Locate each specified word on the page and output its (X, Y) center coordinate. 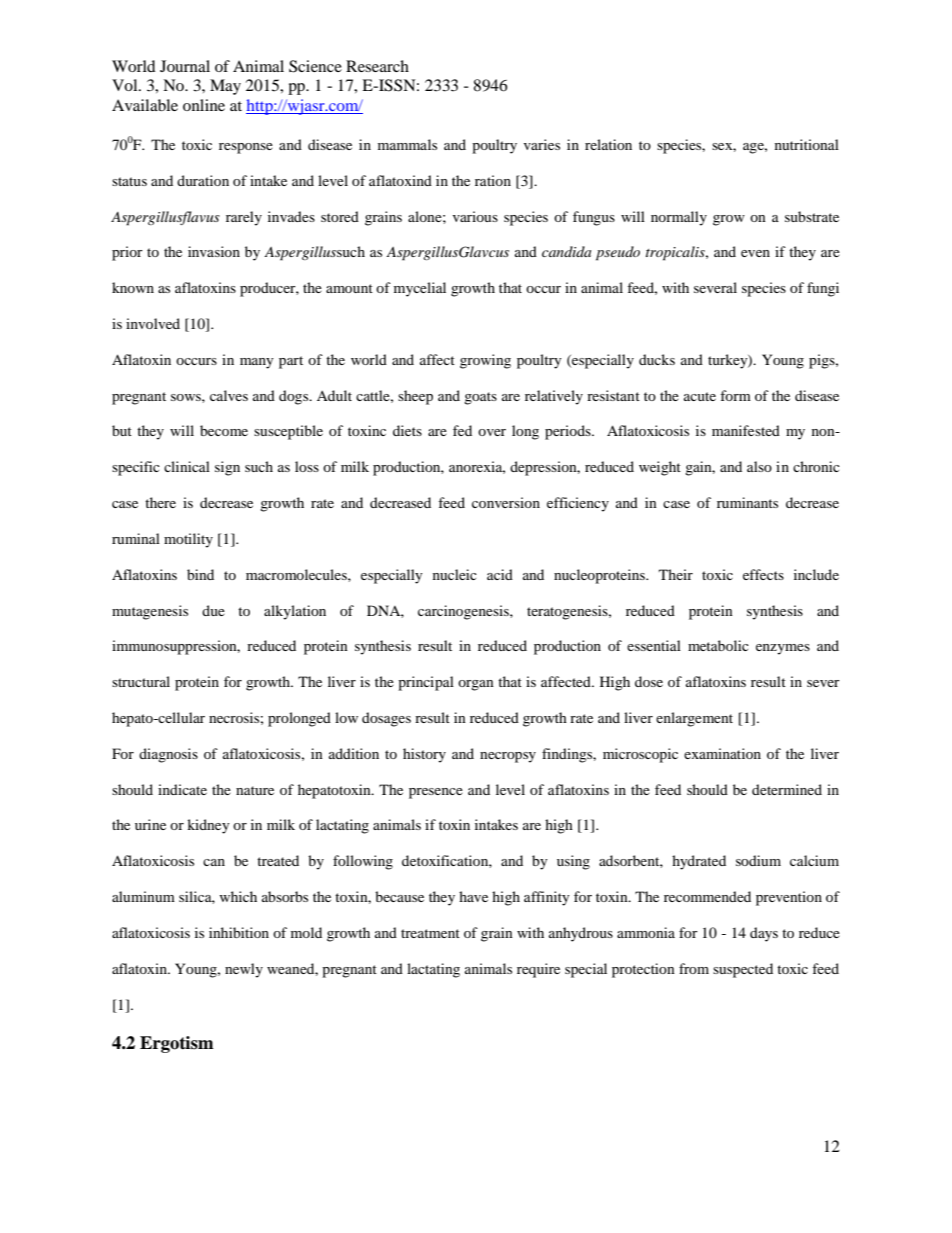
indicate (182, 789)
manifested (746, 430)
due (213, 610)
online (204, 105)
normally (679, 218)
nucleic (455, 574)
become (224, 430)
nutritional (807, 144)
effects (763, 574)
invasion (214, 251)
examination (722, 753)
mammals (407, 144)
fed (462, 430)
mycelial (420, 289)
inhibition (239, 932)
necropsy (508, 757)
